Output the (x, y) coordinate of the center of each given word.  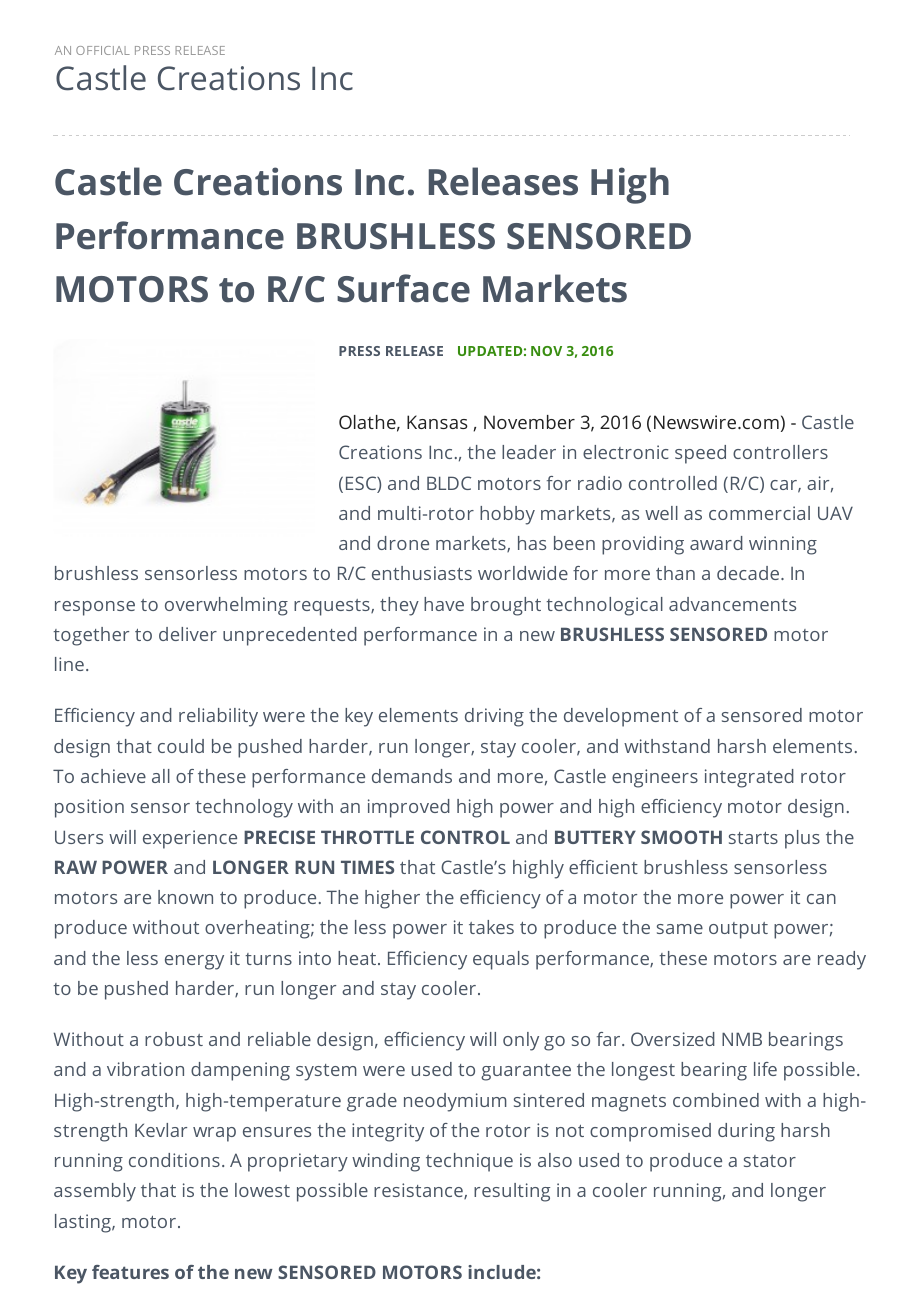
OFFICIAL (103, 50)
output (738, 930)
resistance (419, 1191)
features (130, 1272)
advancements (732, 604)
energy (194, 962)
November (529, 422)
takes (491, 927)
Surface (403, 288)
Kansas (437, 422)
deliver (188, 634)
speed (700, 454)
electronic (626, 452)
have (444, 604)
